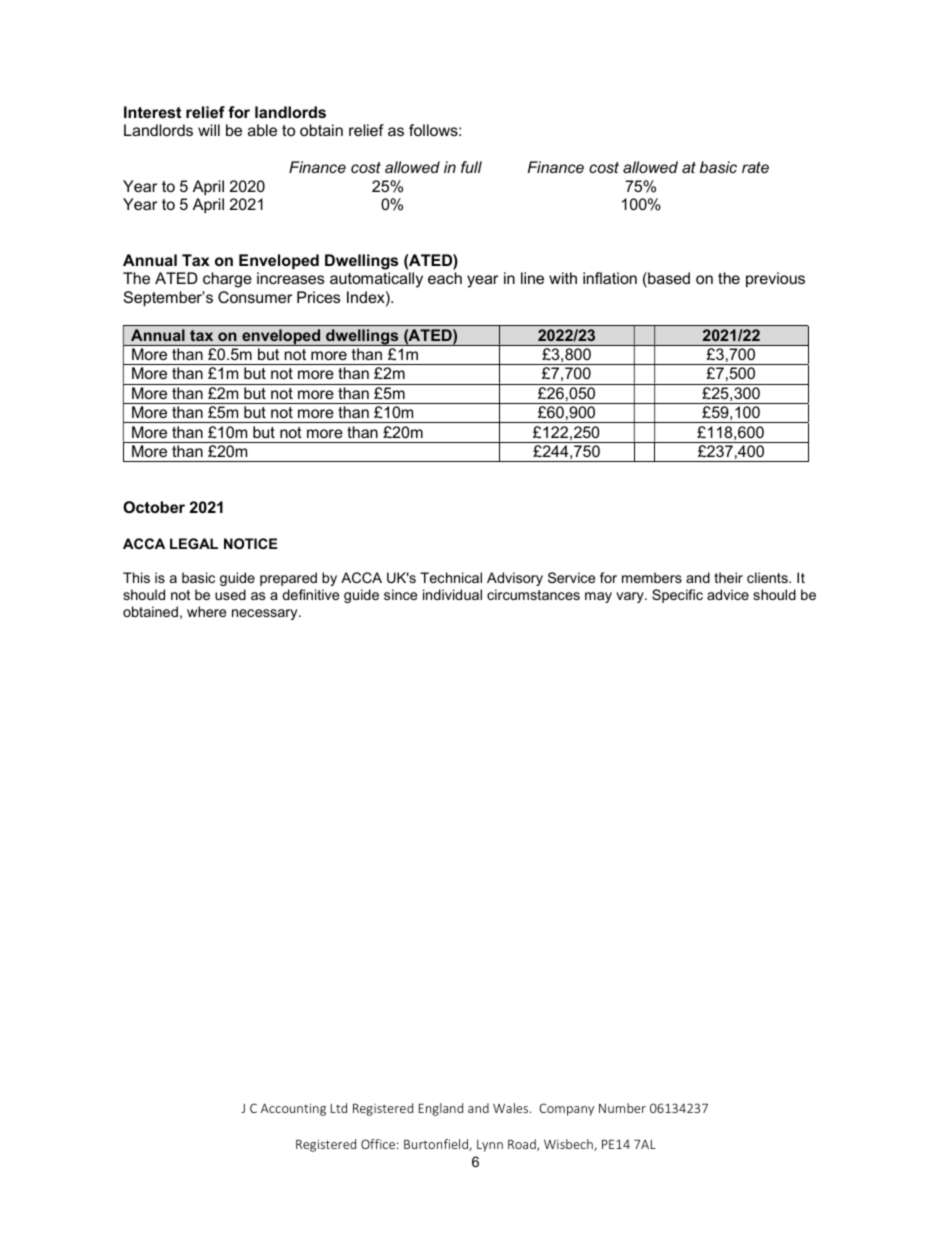  What do you see at coordinates (441, 1109) in the page?
I see `England` at bounding box center [441, 1109].
